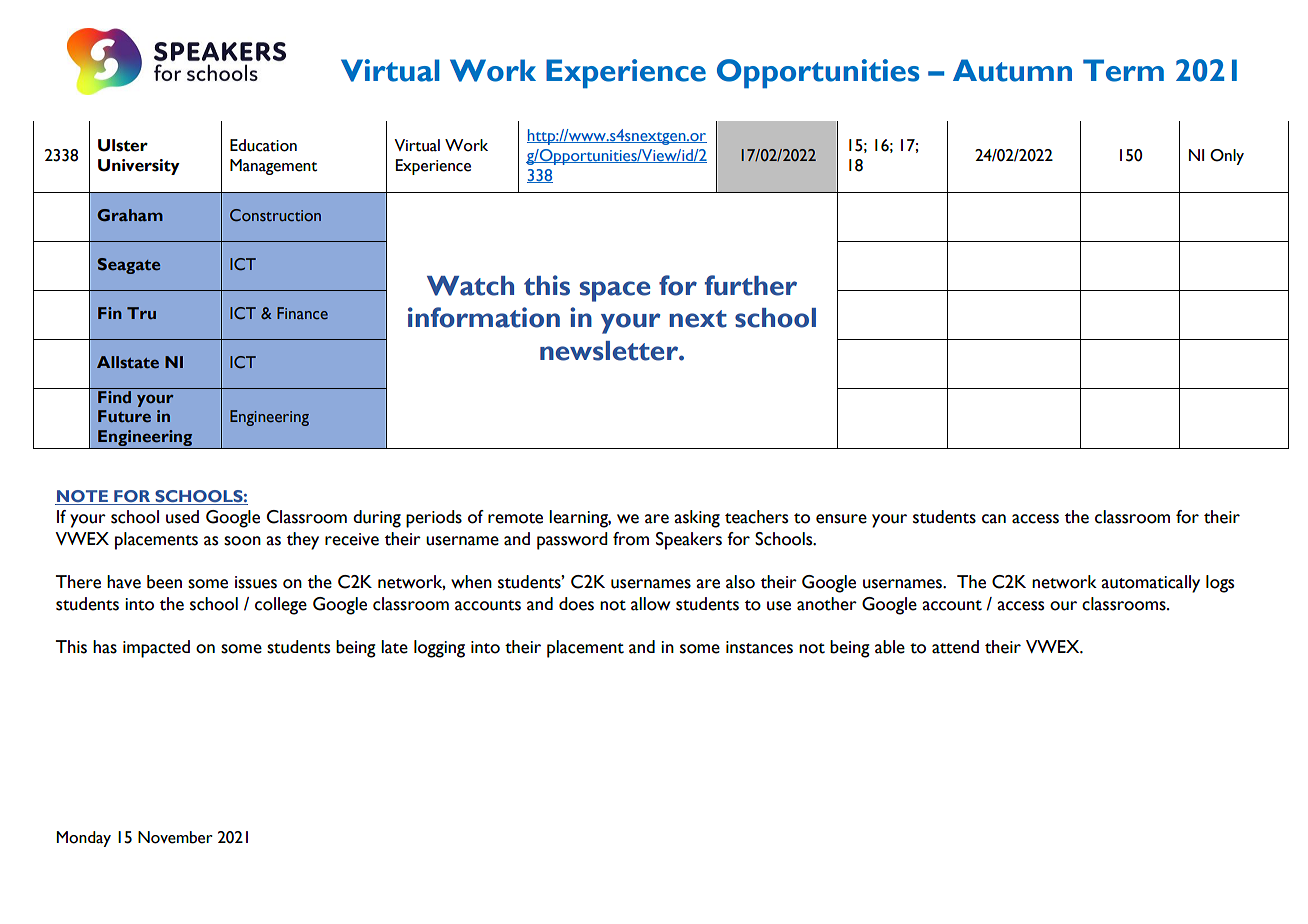  What do you see at coordinates (1150, 584) in the screenshot?
I see `automatically` at bounding box center [1150, 584].
